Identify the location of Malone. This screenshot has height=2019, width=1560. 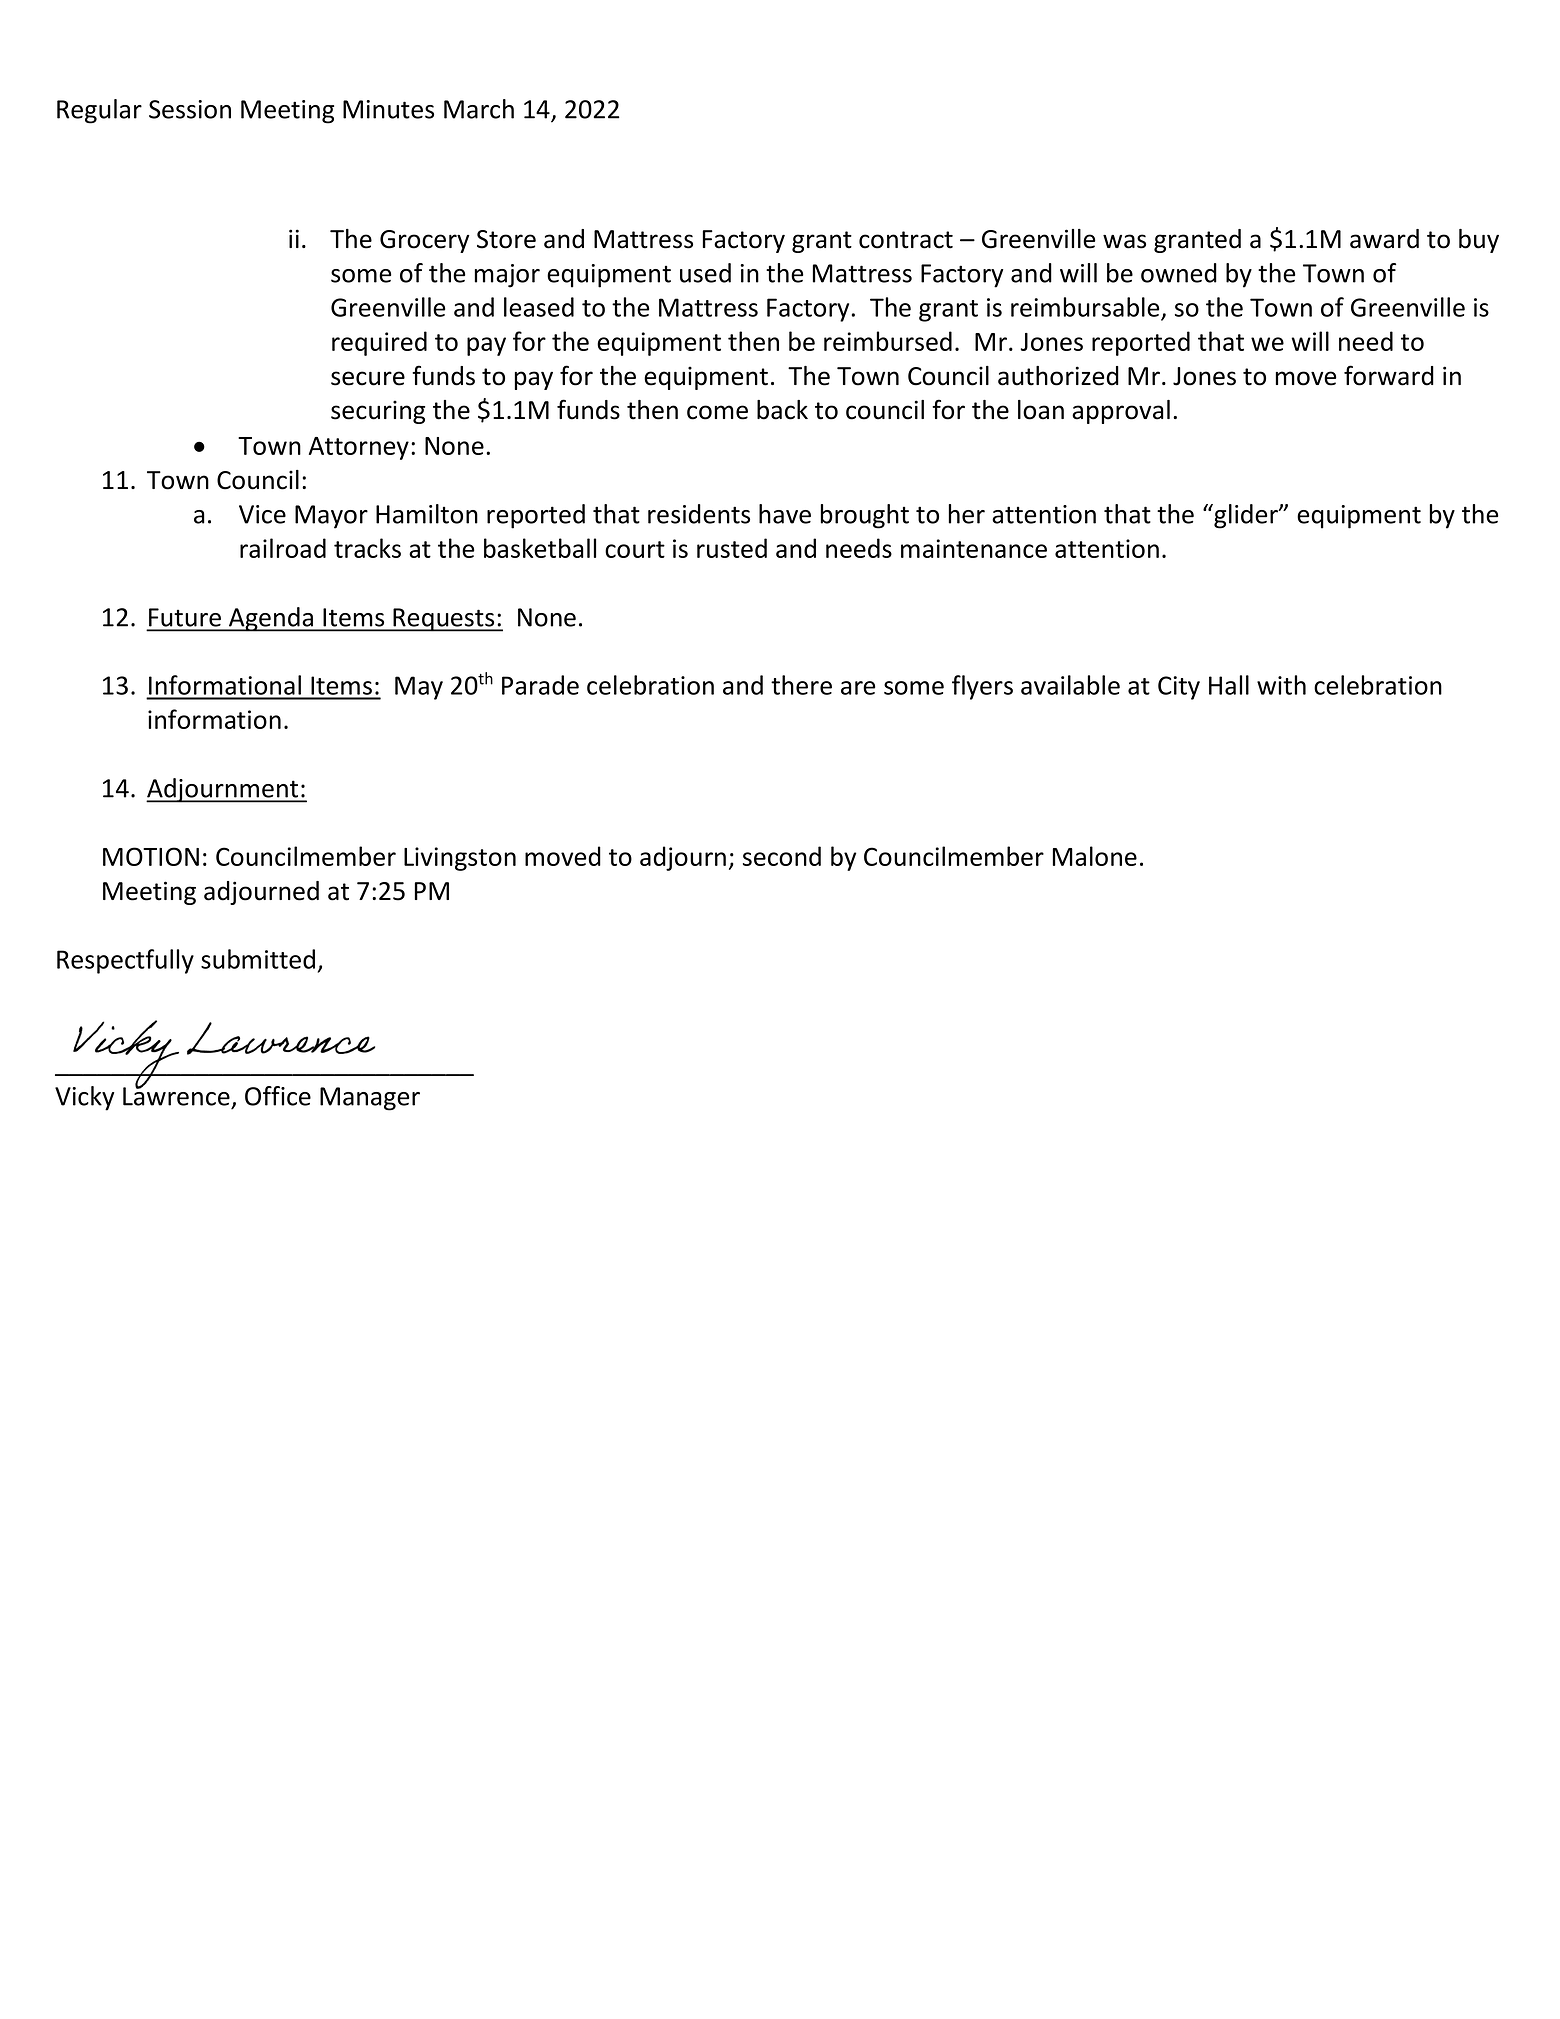
(1095, 856).
